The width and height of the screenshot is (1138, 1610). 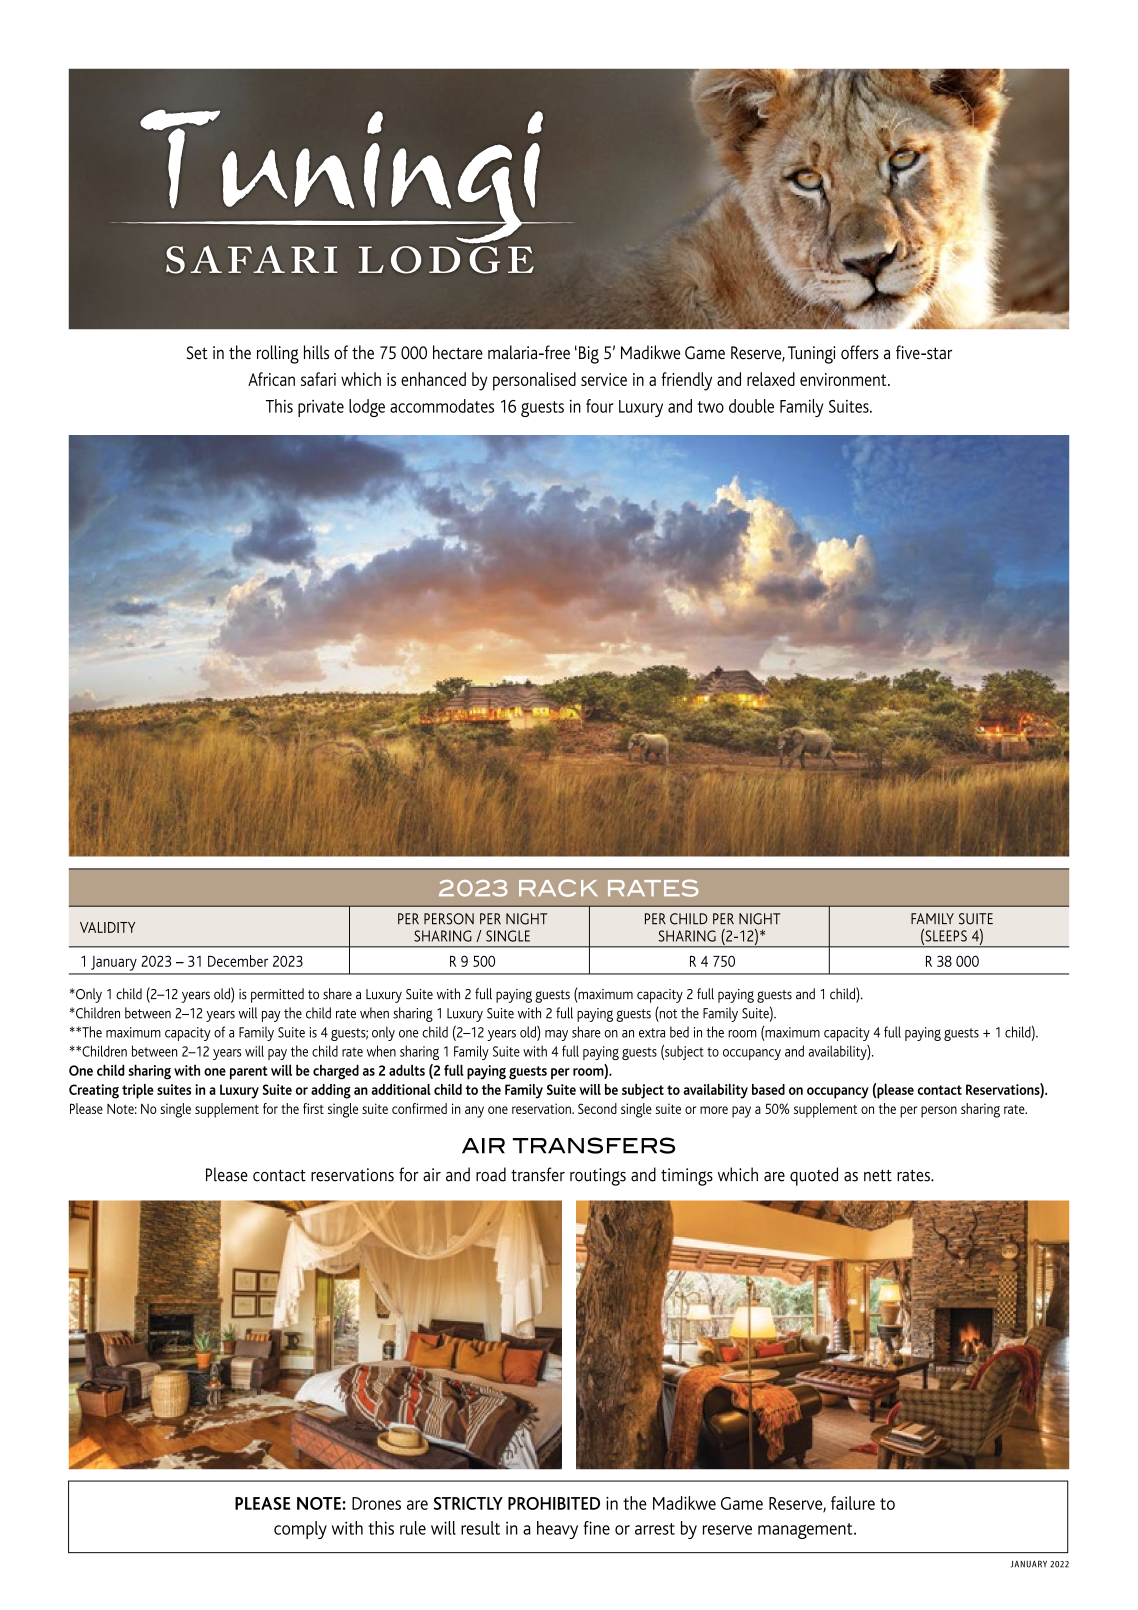 I want to click on Set, so click(x=197, y=353).
